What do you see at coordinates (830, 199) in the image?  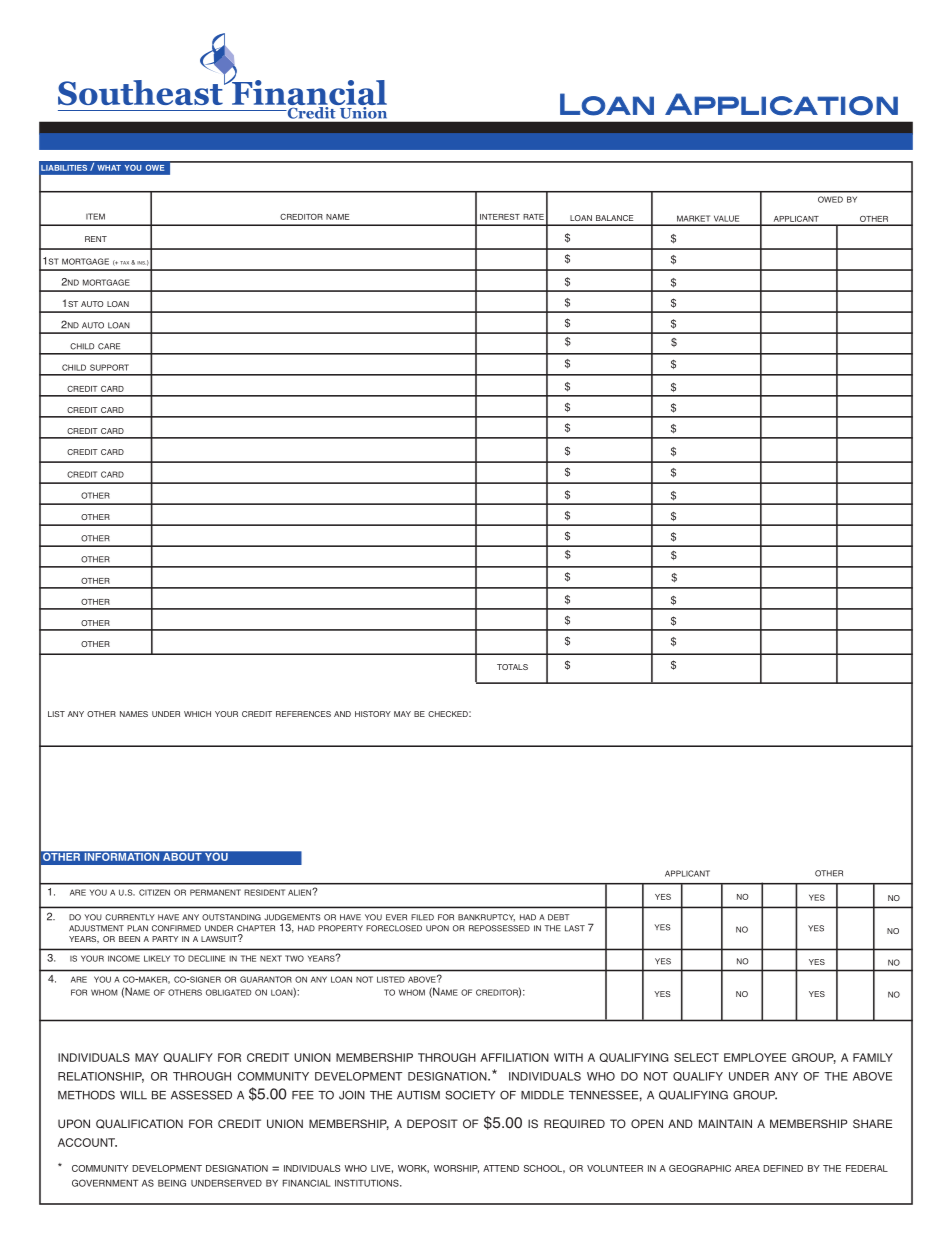 I see `OWED` at bounding box center [830, 199].
